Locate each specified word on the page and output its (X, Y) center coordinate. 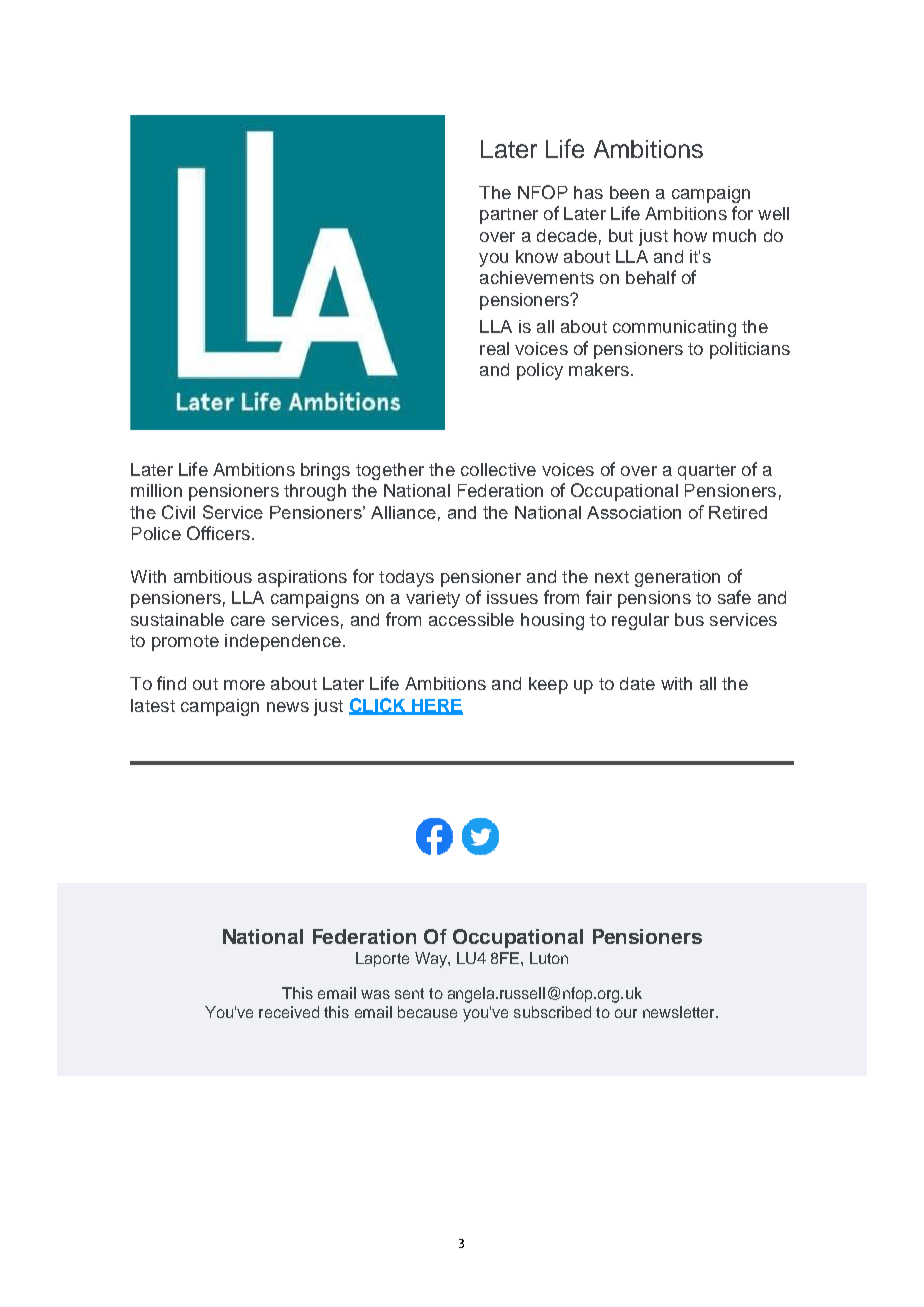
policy (540, 371)
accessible (471, 619)
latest (153, 705)
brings (325, 471)
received (289, 1012)
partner (509, 216)
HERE (436, 706)
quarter (707, 472)
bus (689, 619)
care (248, 621)
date (637, 683)
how (690, 235)
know (537, 256)
